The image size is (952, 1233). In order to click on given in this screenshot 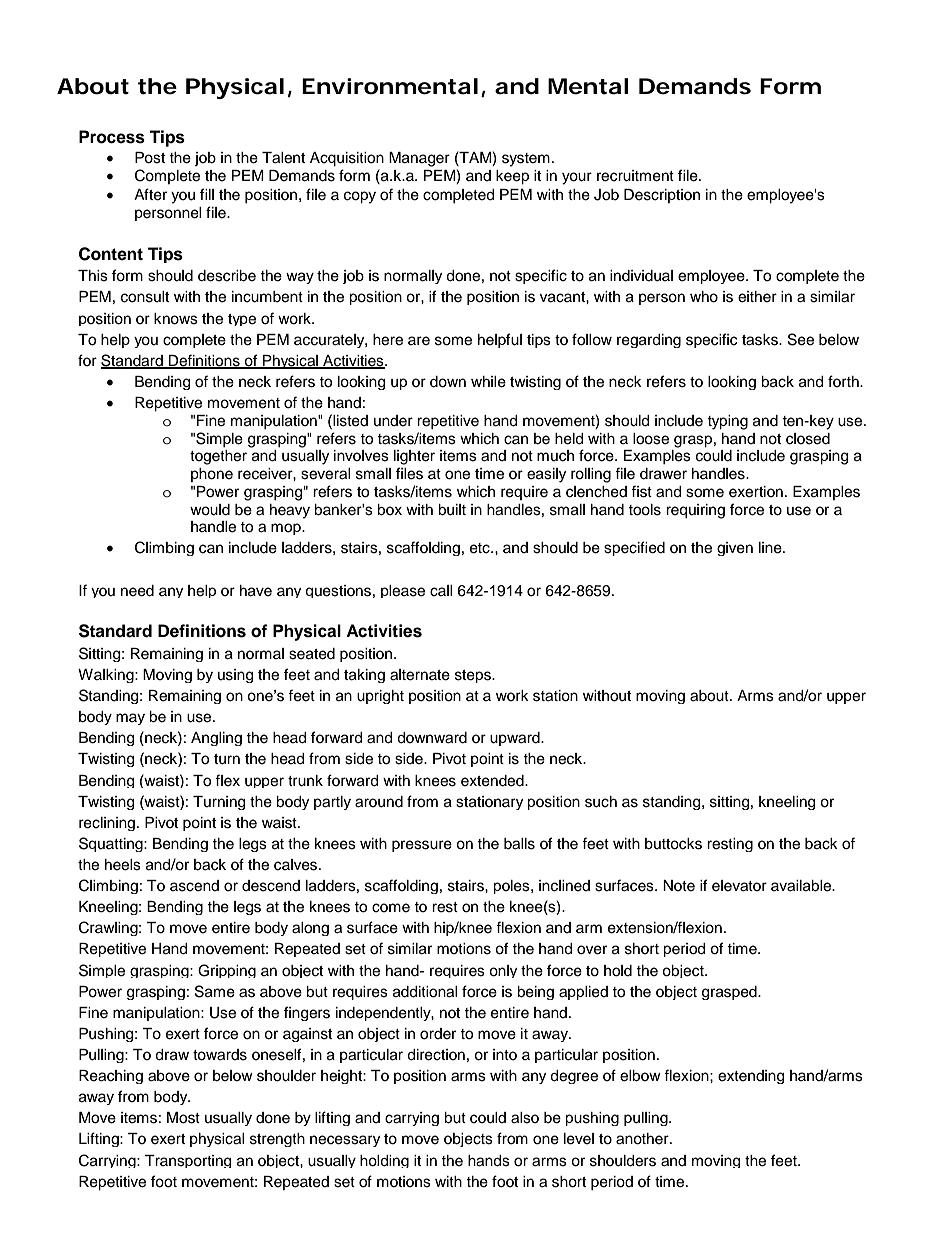, I will do `click(735, 549)`.
